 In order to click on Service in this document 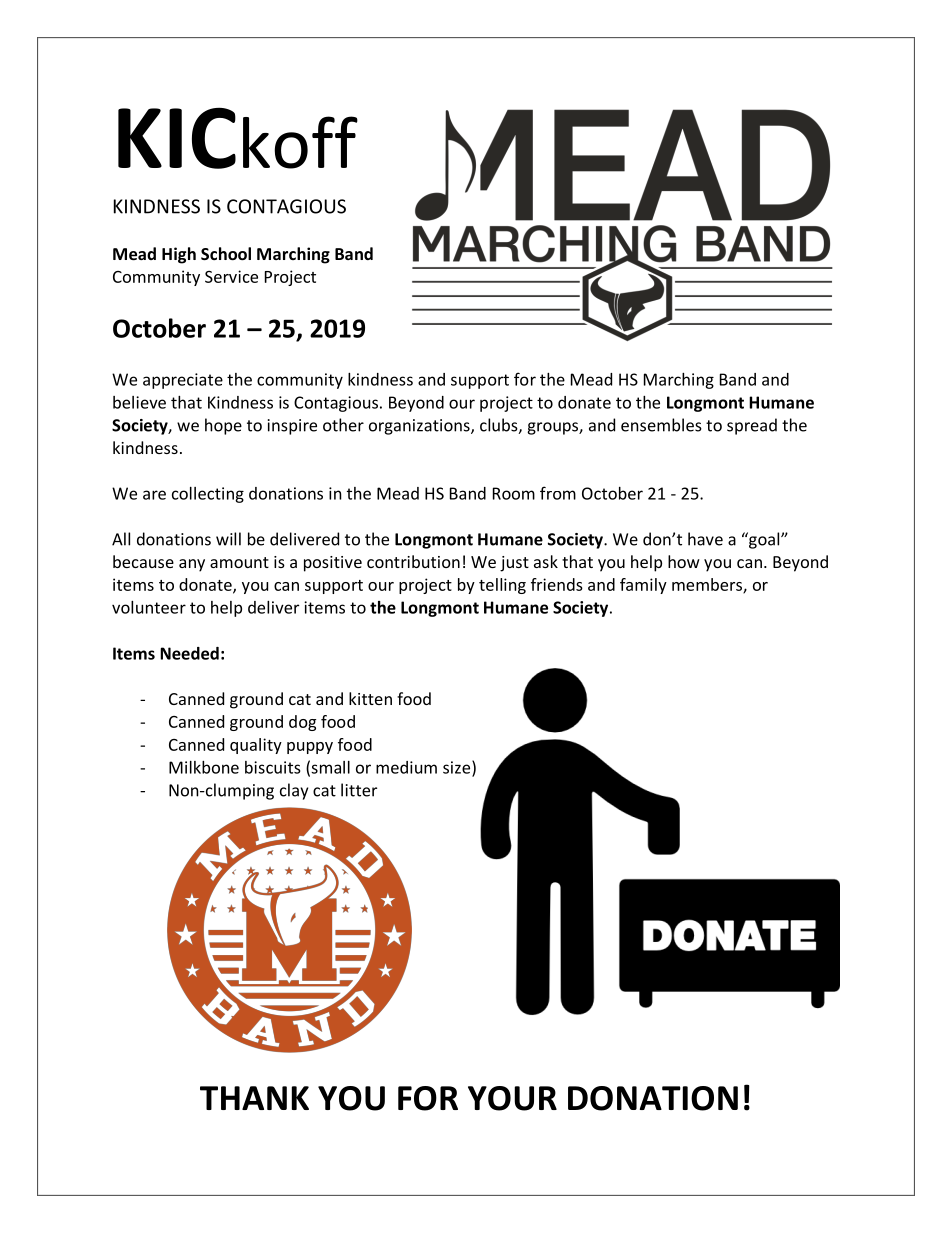, I will do `click(231, 276)`.
